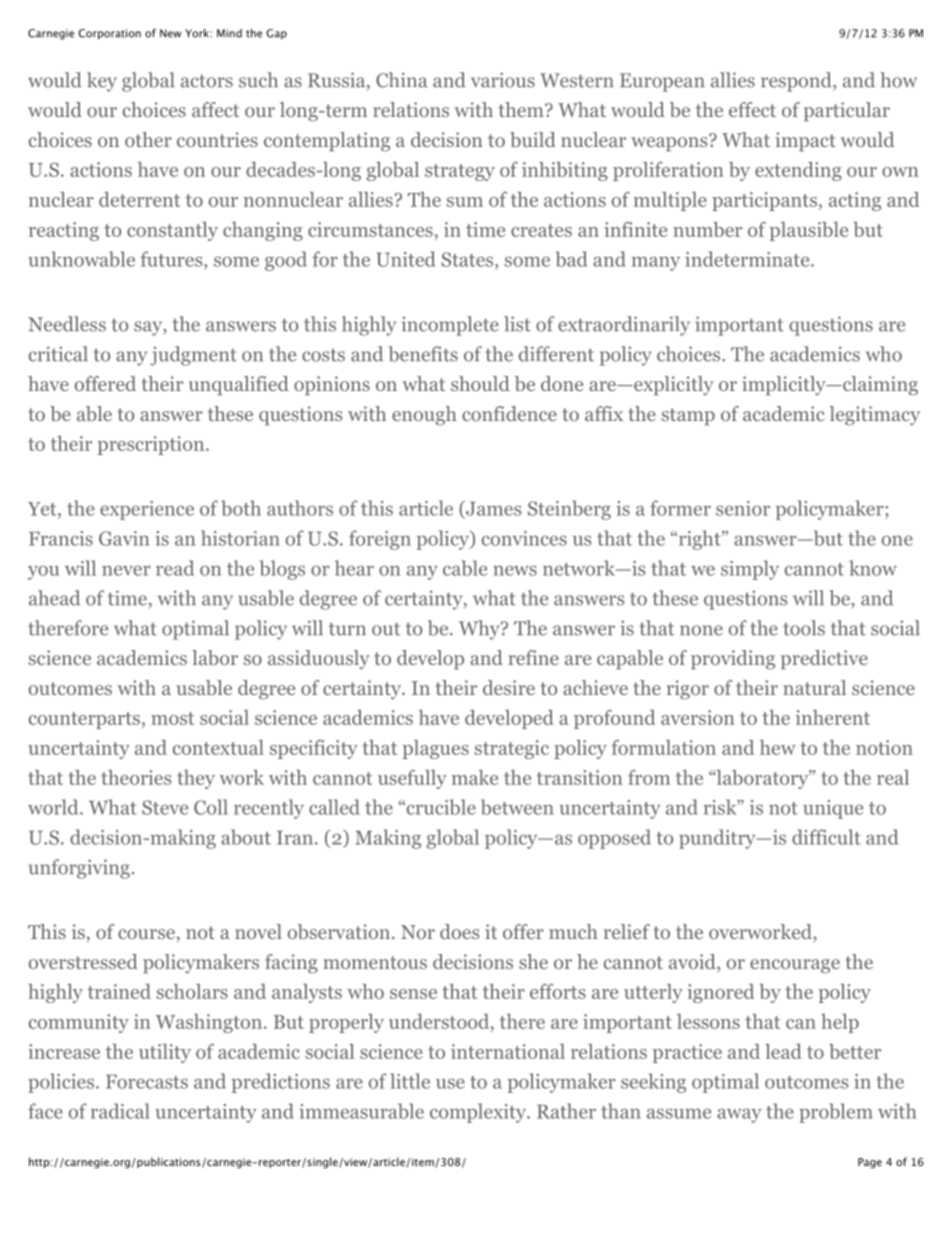 The width and height of the screenshot is (952, 1233). I want to click on Why, so click(480, 630).
